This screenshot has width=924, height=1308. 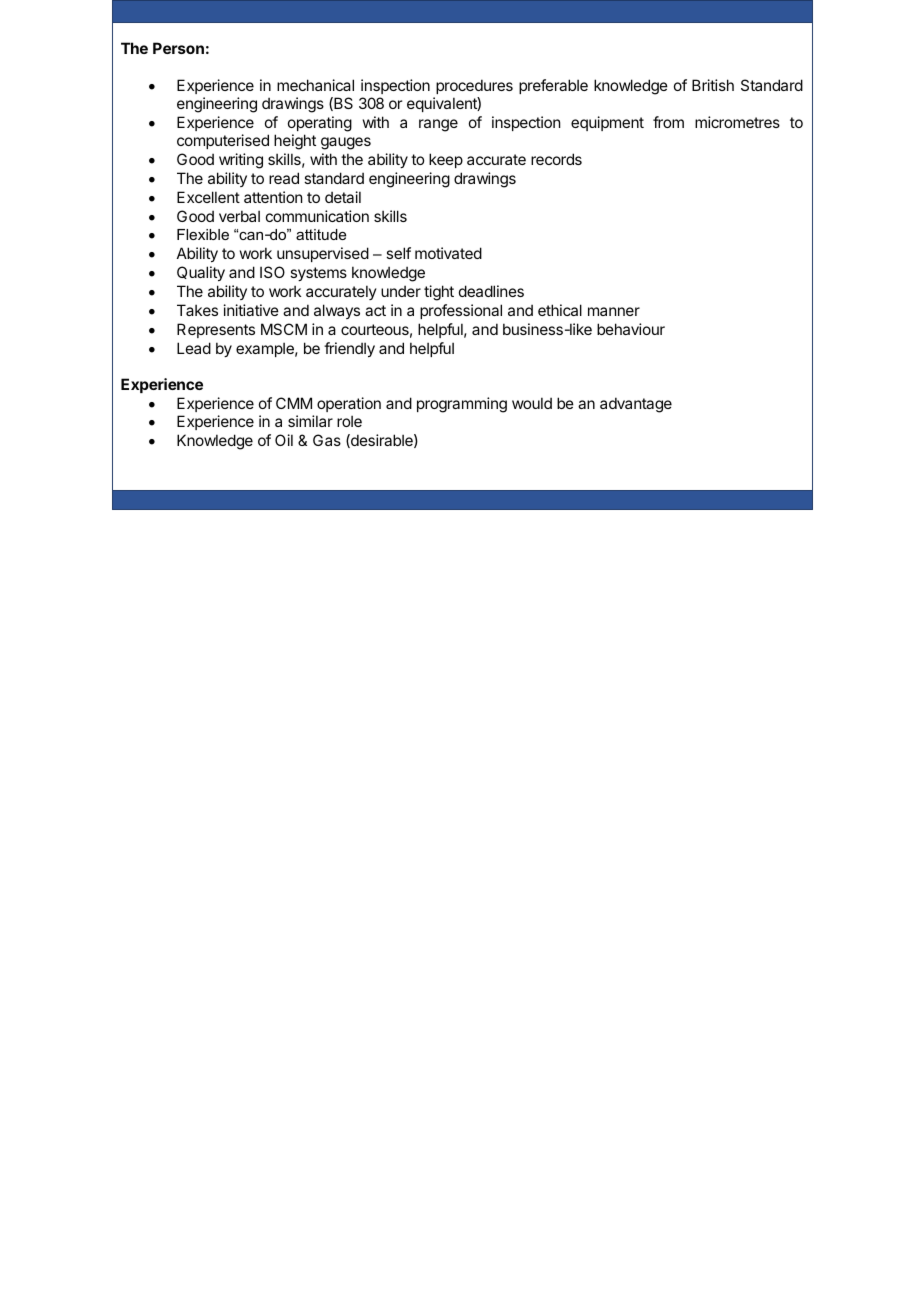 I want to click on writing, so click(x=241, y=161).
